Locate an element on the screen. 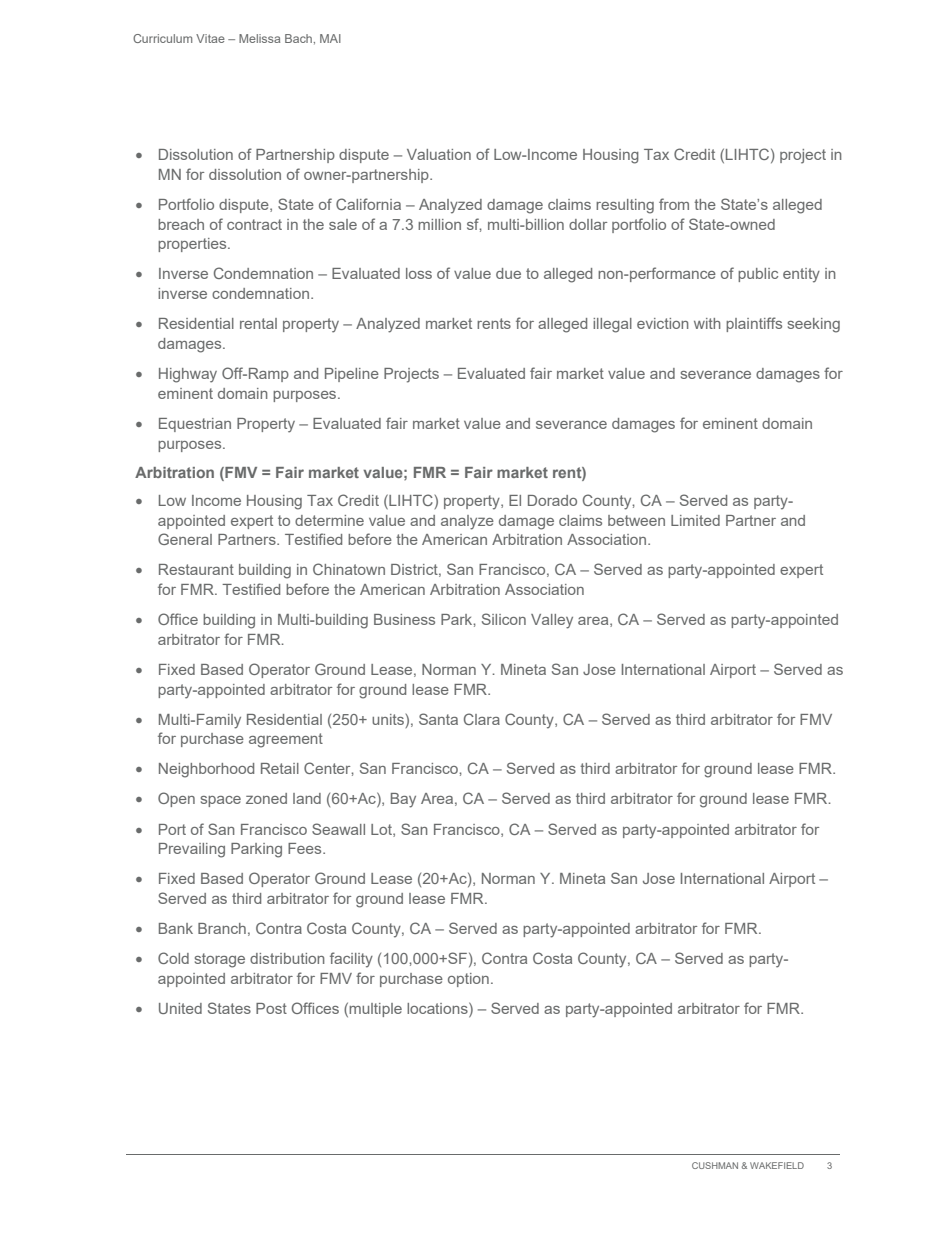  Clara is located at coordinates (482, 719).
